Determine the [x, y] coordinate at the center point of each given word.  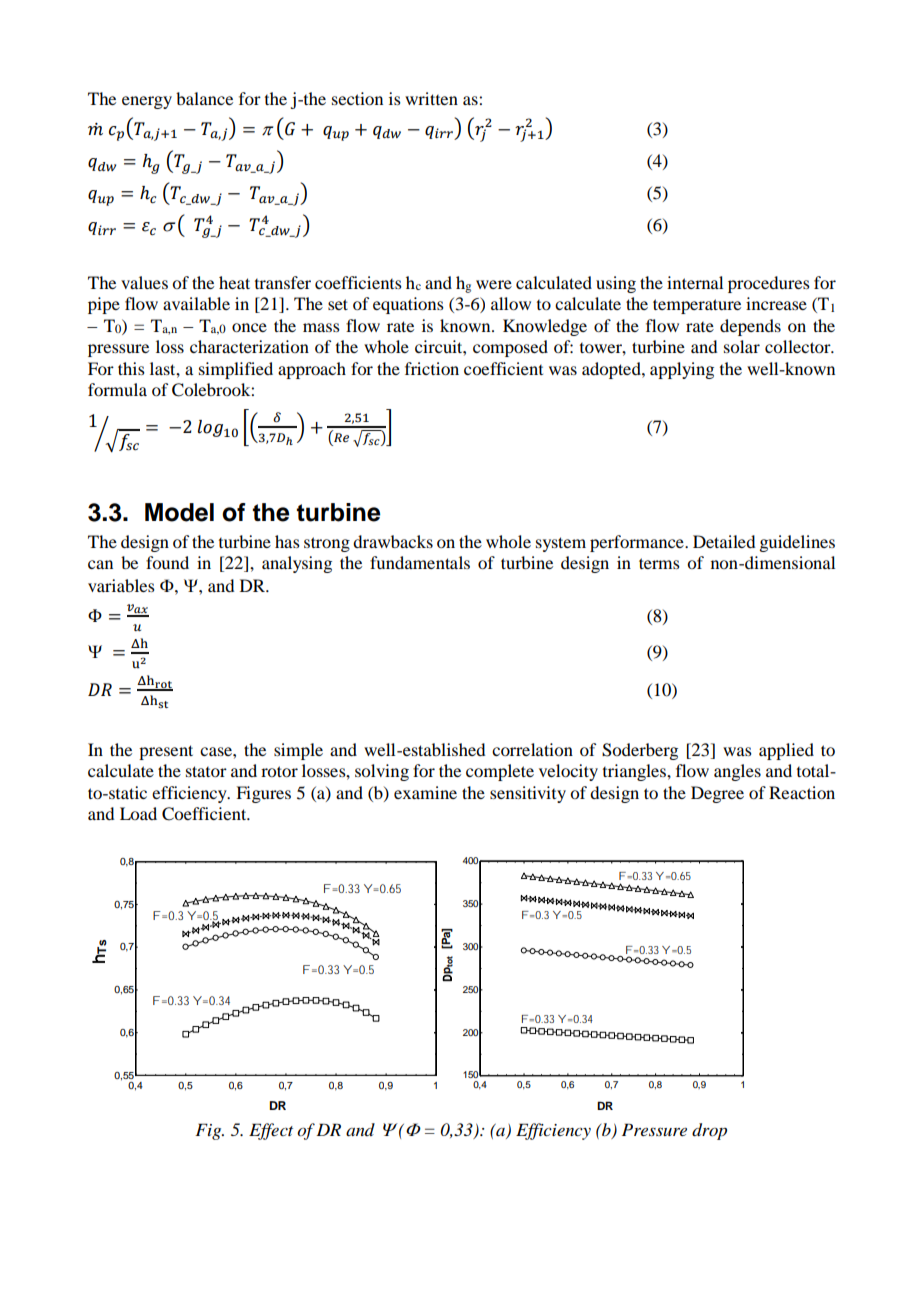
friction [432, 368]
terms [659, 563]
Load [138, 813]
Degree [717, 794]
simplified [236, 370]
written [431, 98]
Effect [271, 1131]
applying [682, 370]
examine [425, 792]
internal [695, 282]
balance [204, 98]
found [167, 562]
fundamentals [420, 562]
